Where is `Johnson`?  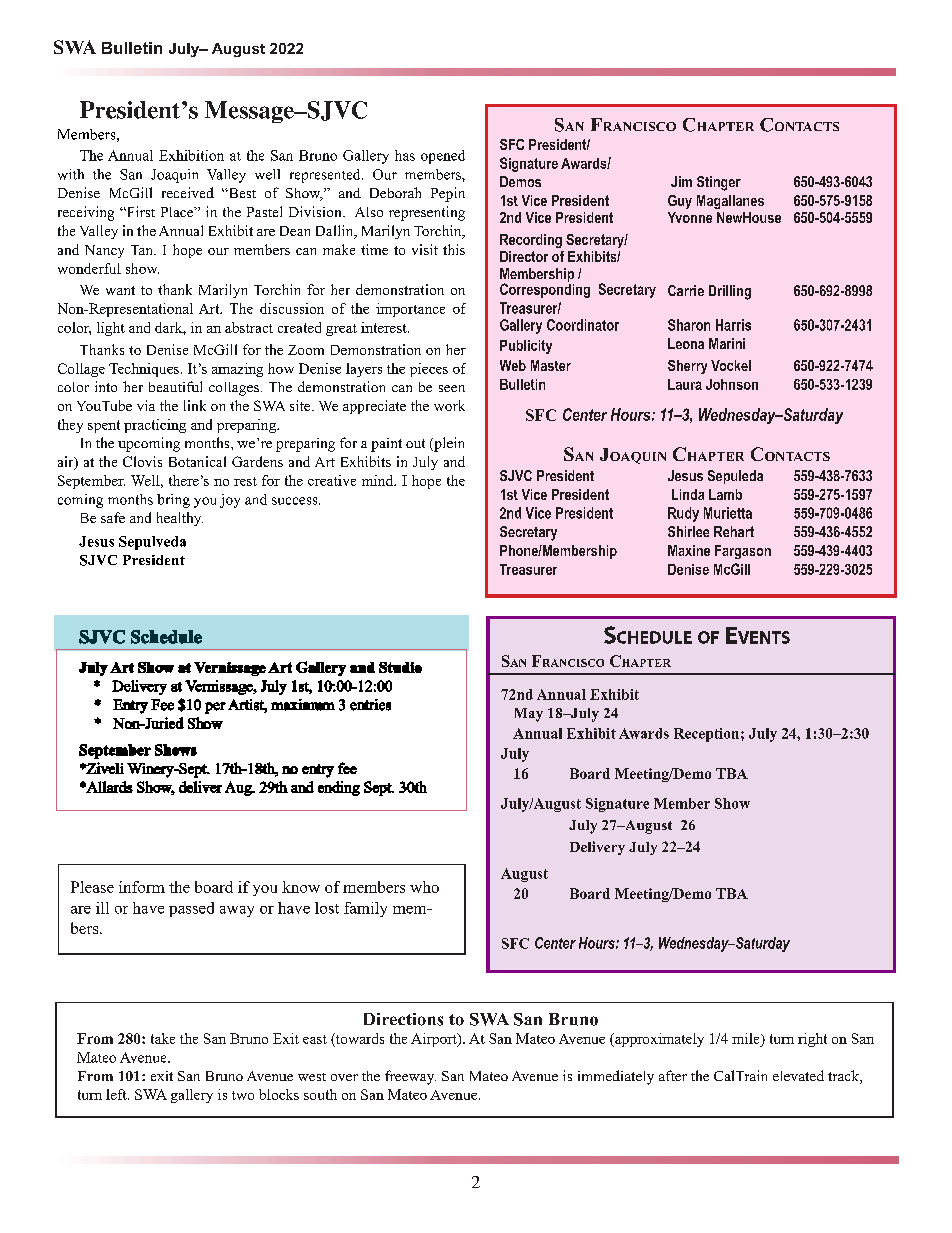 Johnson is located at coordinates (732, 384).
